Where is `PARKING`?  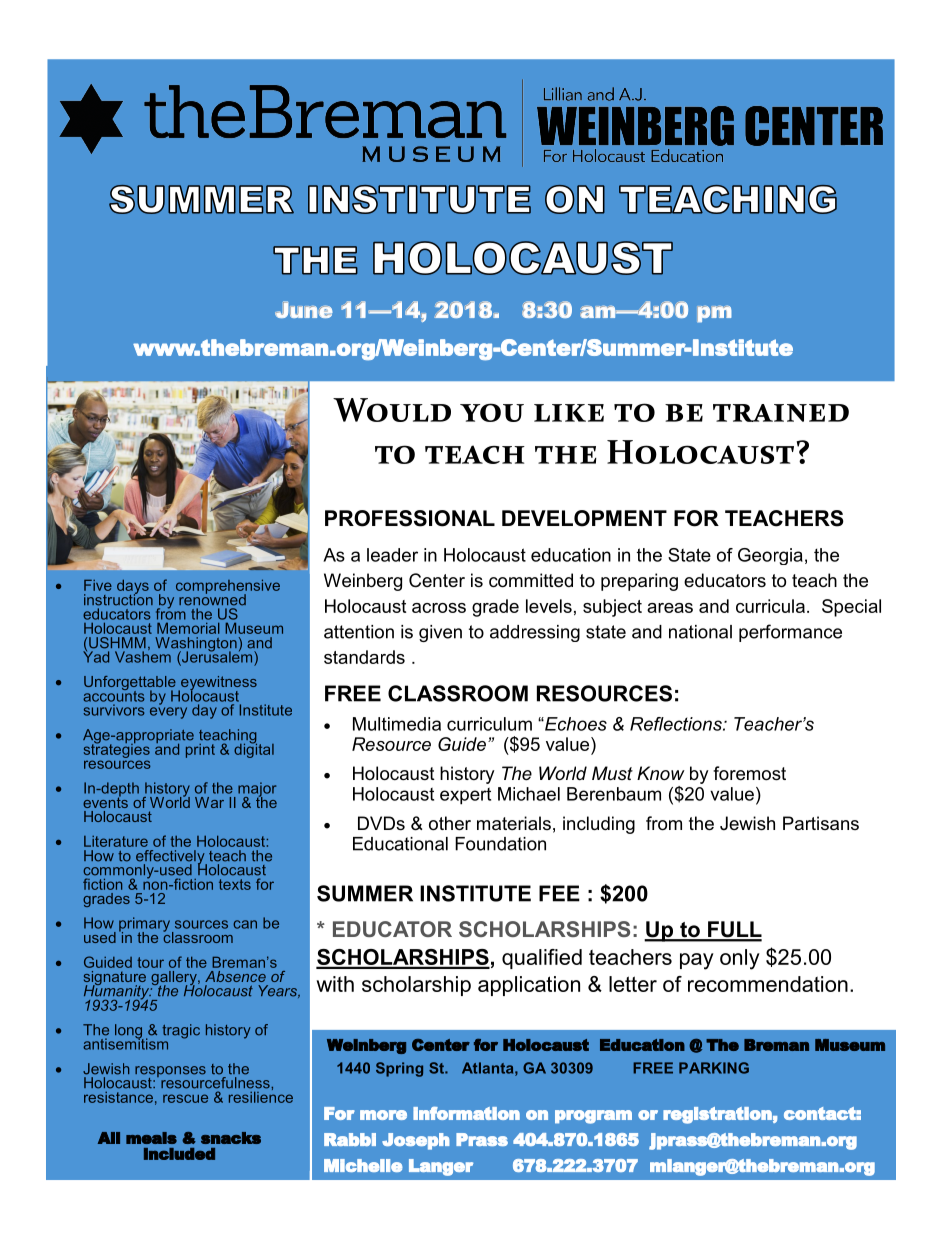 PARKING is located at coordinates (714, 1068).
